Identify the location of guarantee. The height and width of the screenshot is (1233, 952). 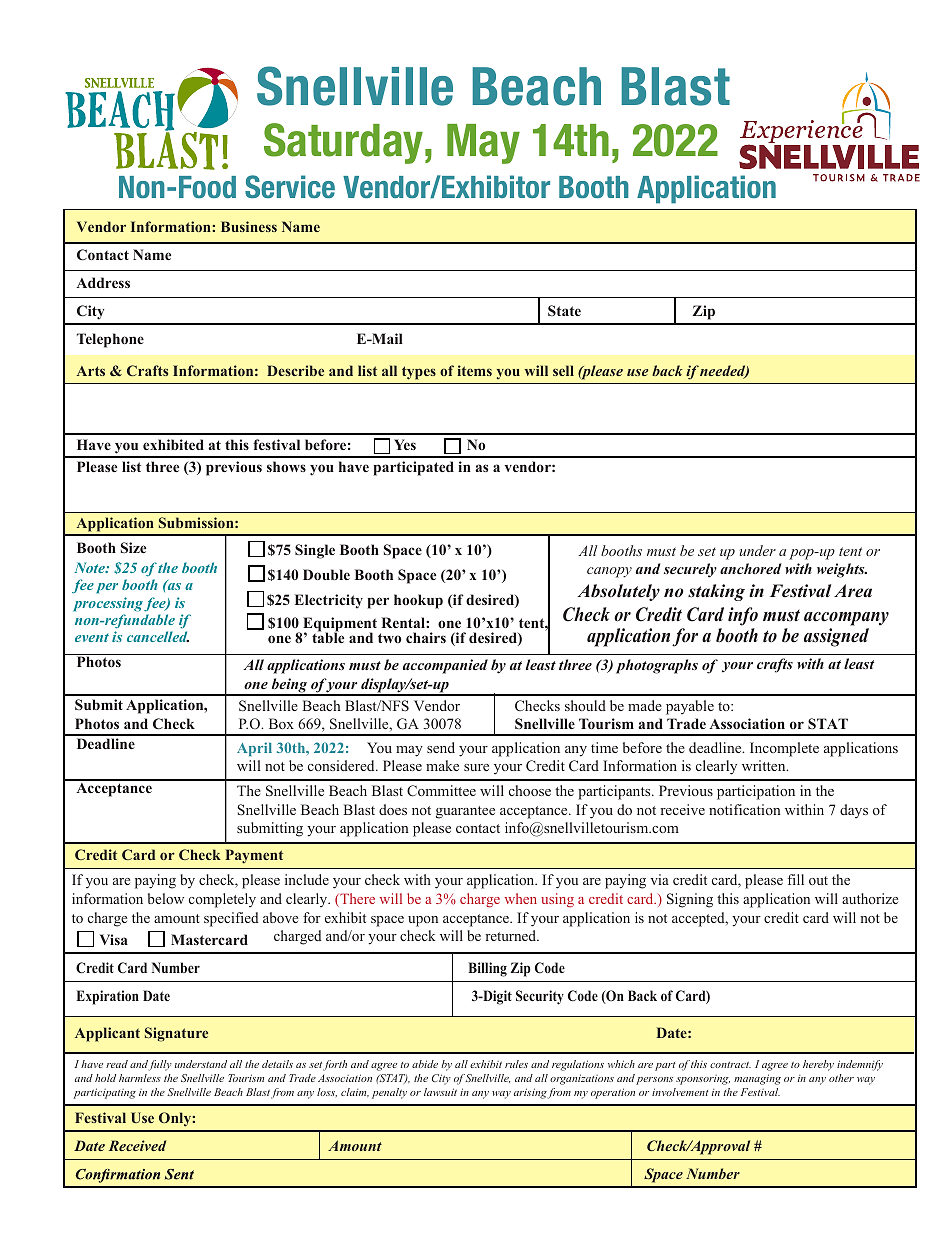
(465, 812).
